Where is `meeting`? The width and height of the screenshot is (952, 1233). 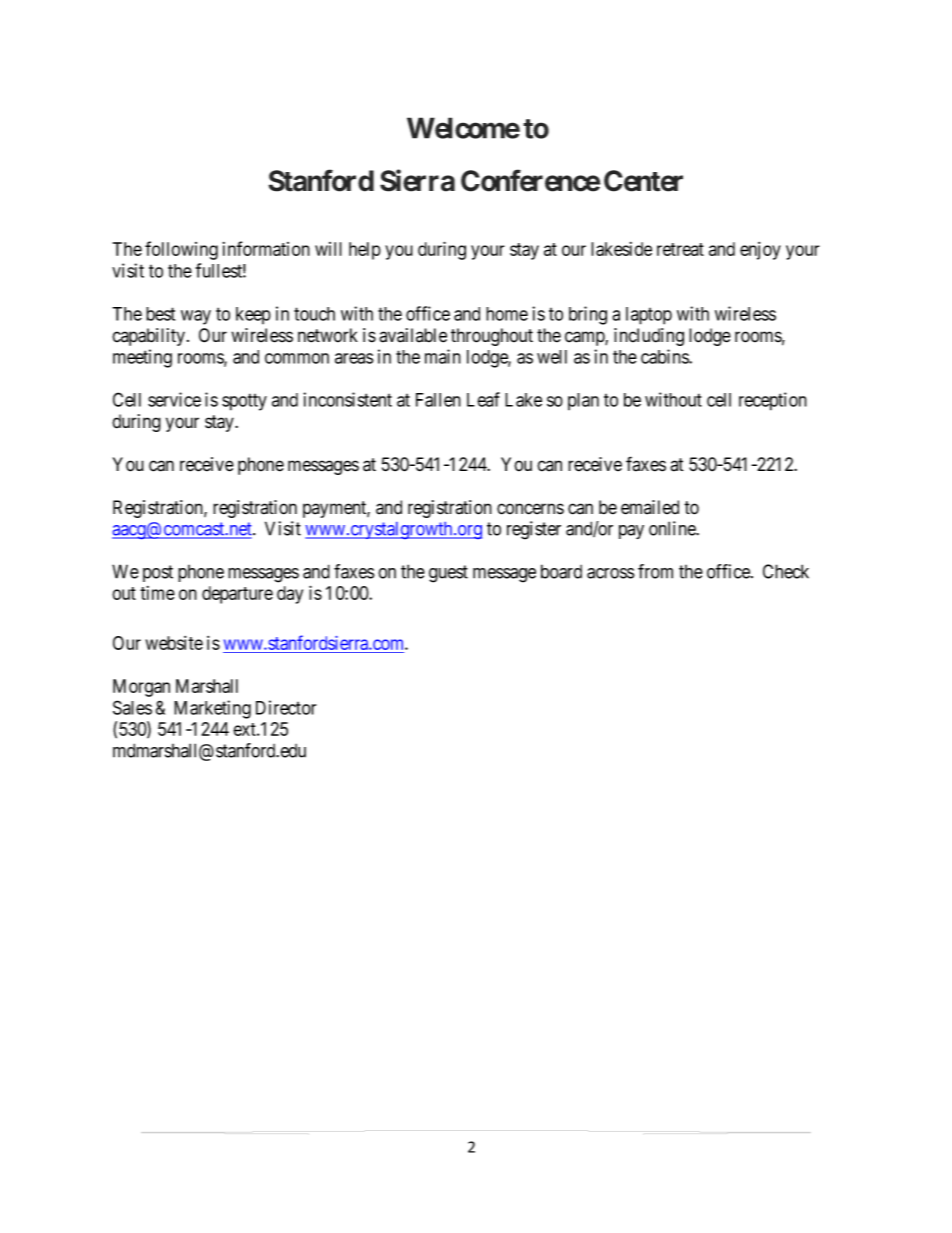
meeting is located at coordinates (142, 358).
